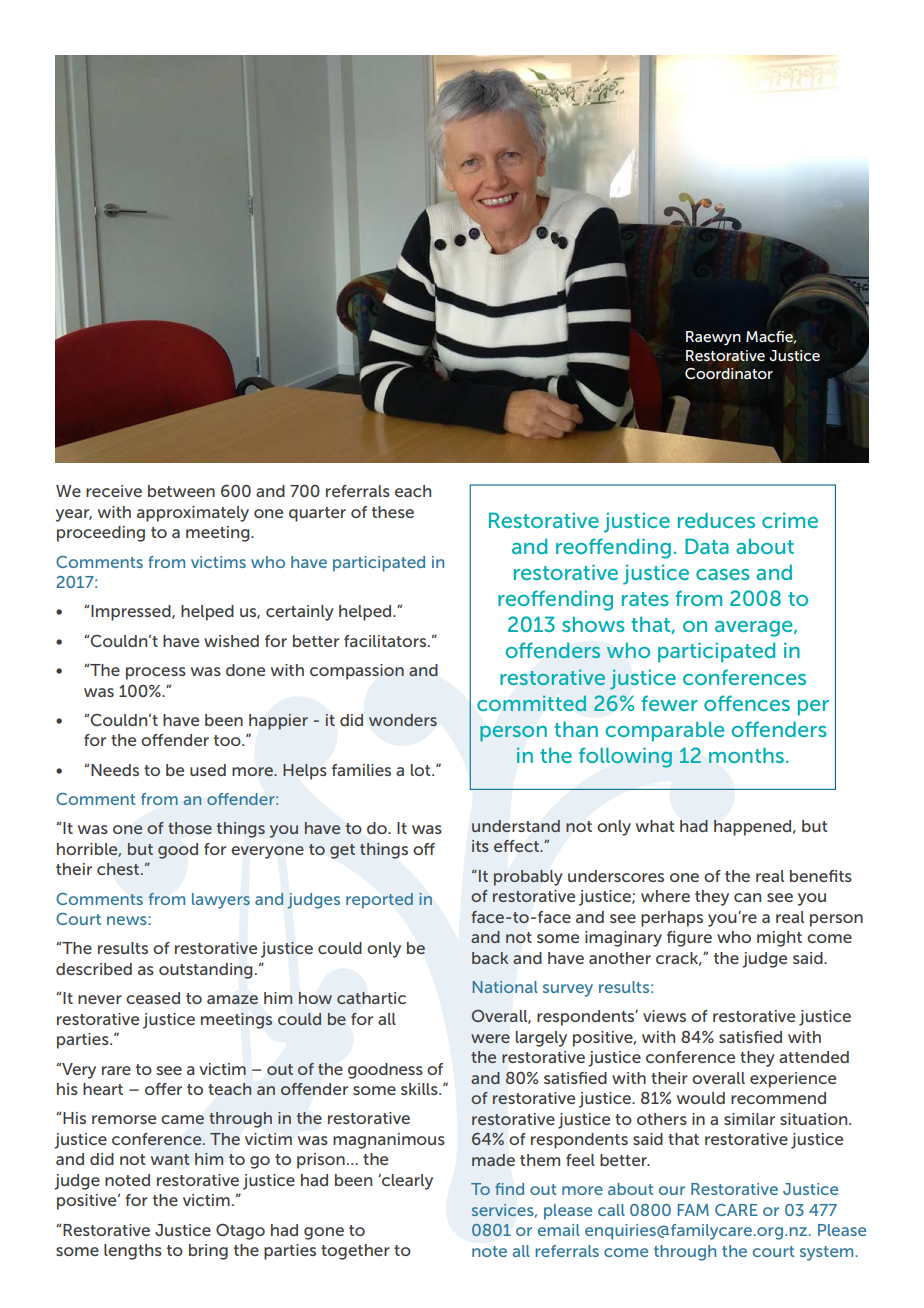 This screenshot has width=924, height=1308. What do you see at coordinates (729, 373) in the screenshot?
I see `Coordinator` at bounding box center [729, 373].
